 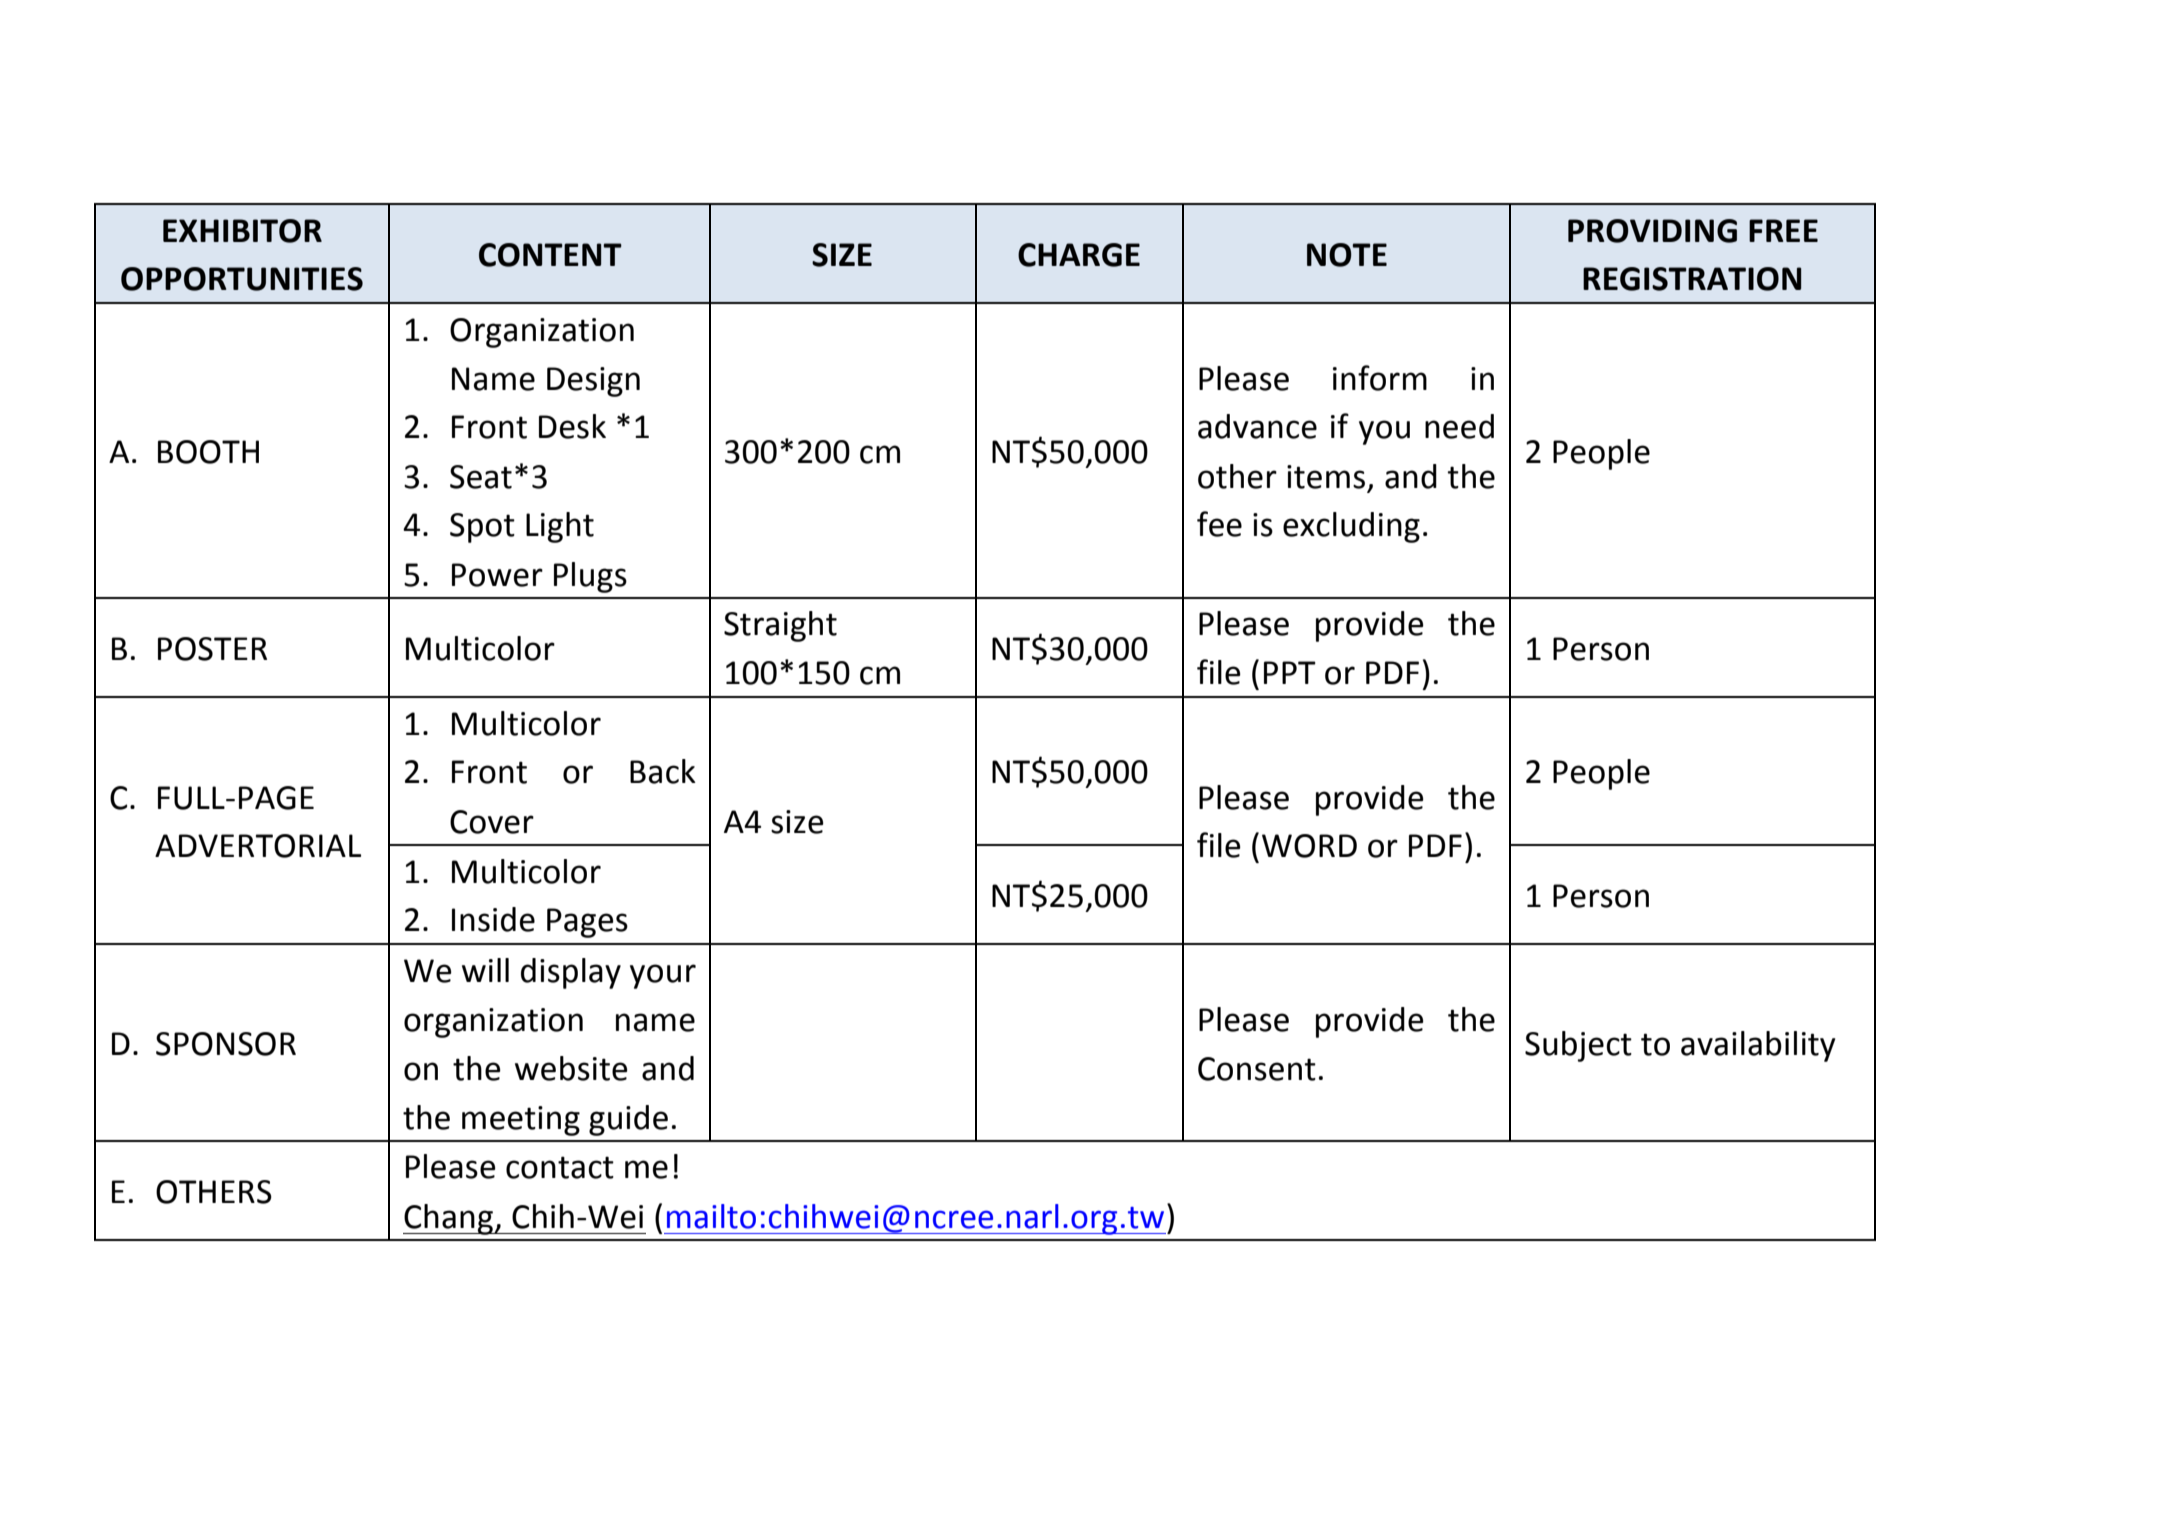 What do you see at coordinates (493, 919) in the screenshot?
I see `Inside` at bounding box center [493, 919].
